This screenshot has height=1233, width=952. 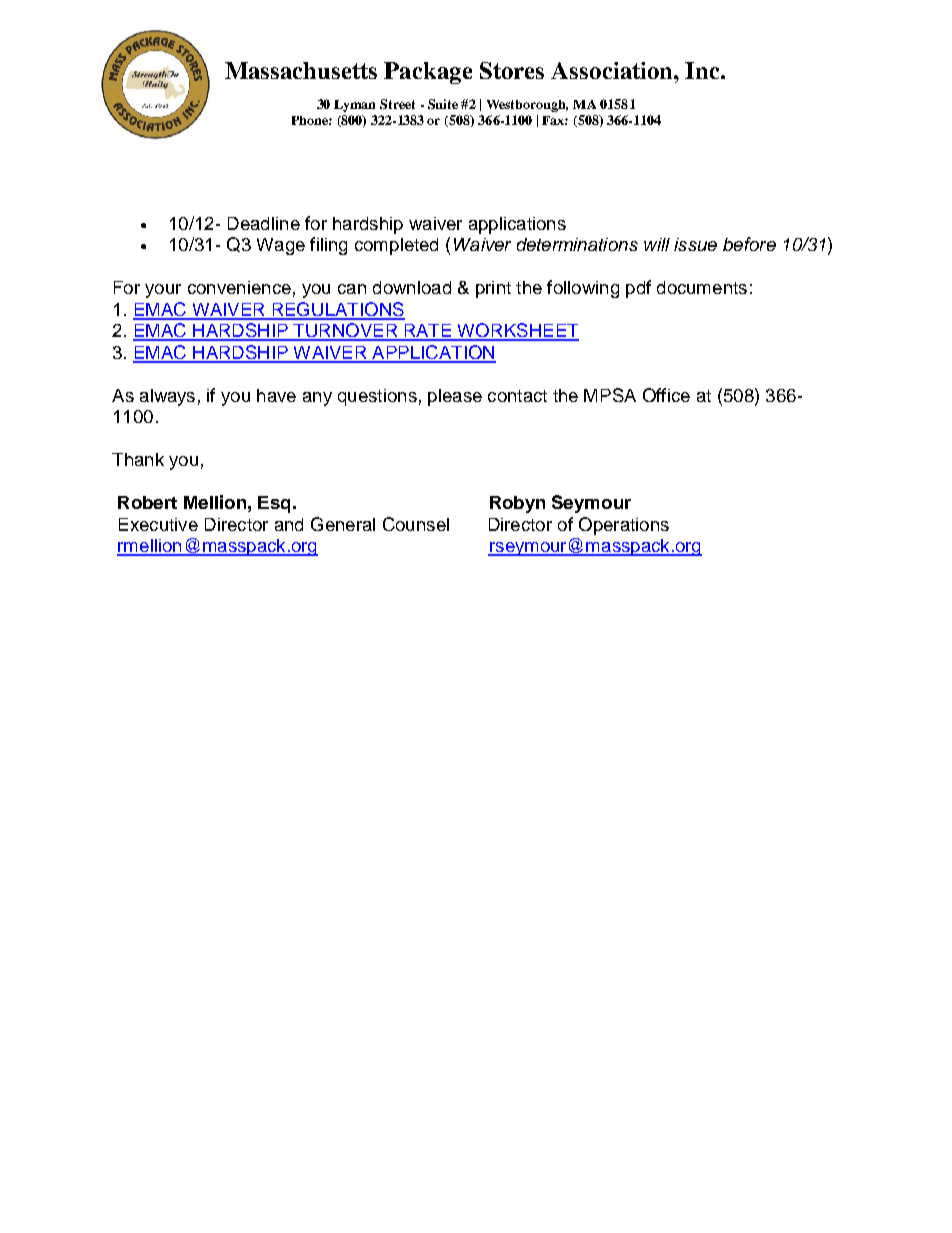 I want to click on completed, so click(x=396, y=246).
